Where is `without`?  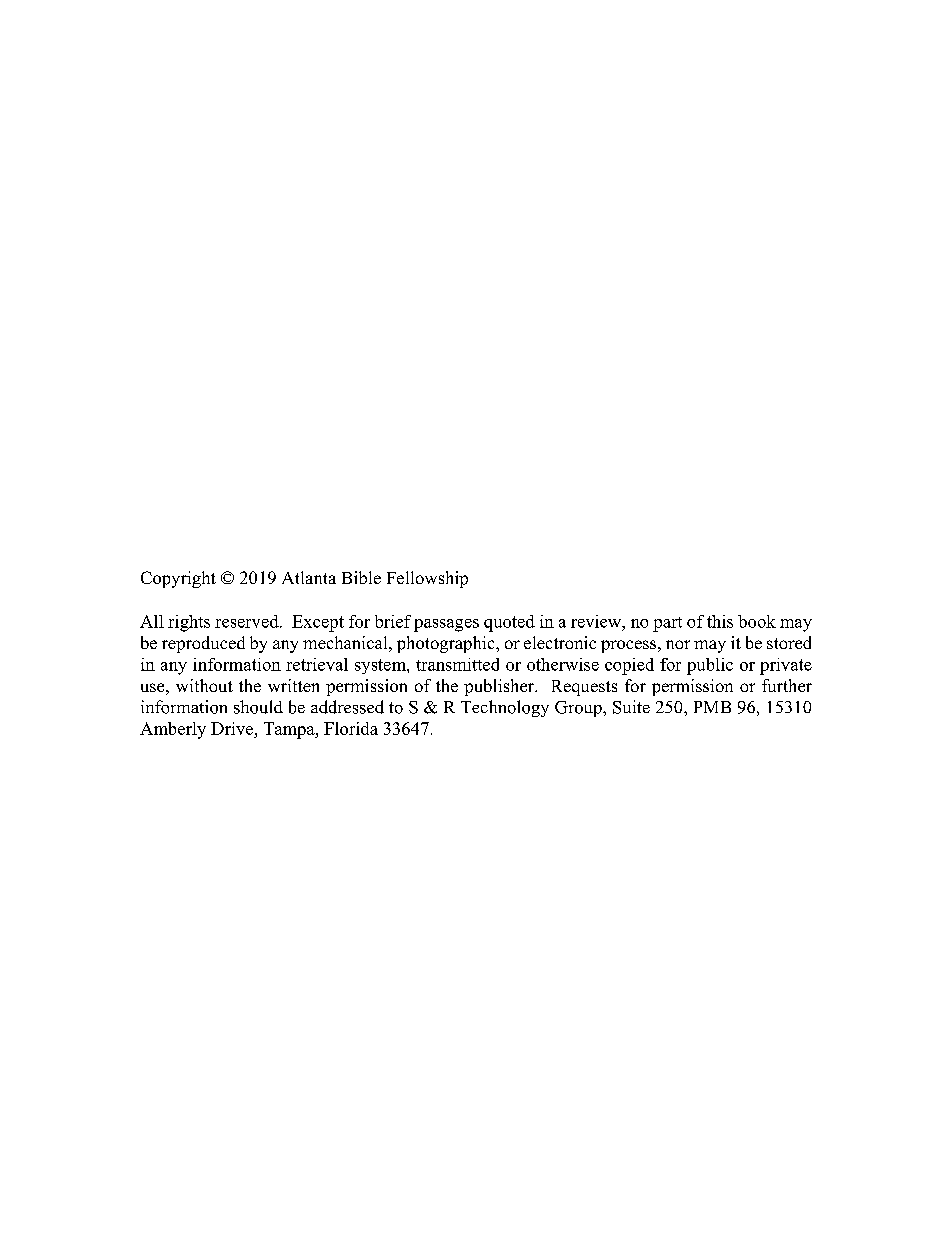 without is located at coordinates (204, 685).
